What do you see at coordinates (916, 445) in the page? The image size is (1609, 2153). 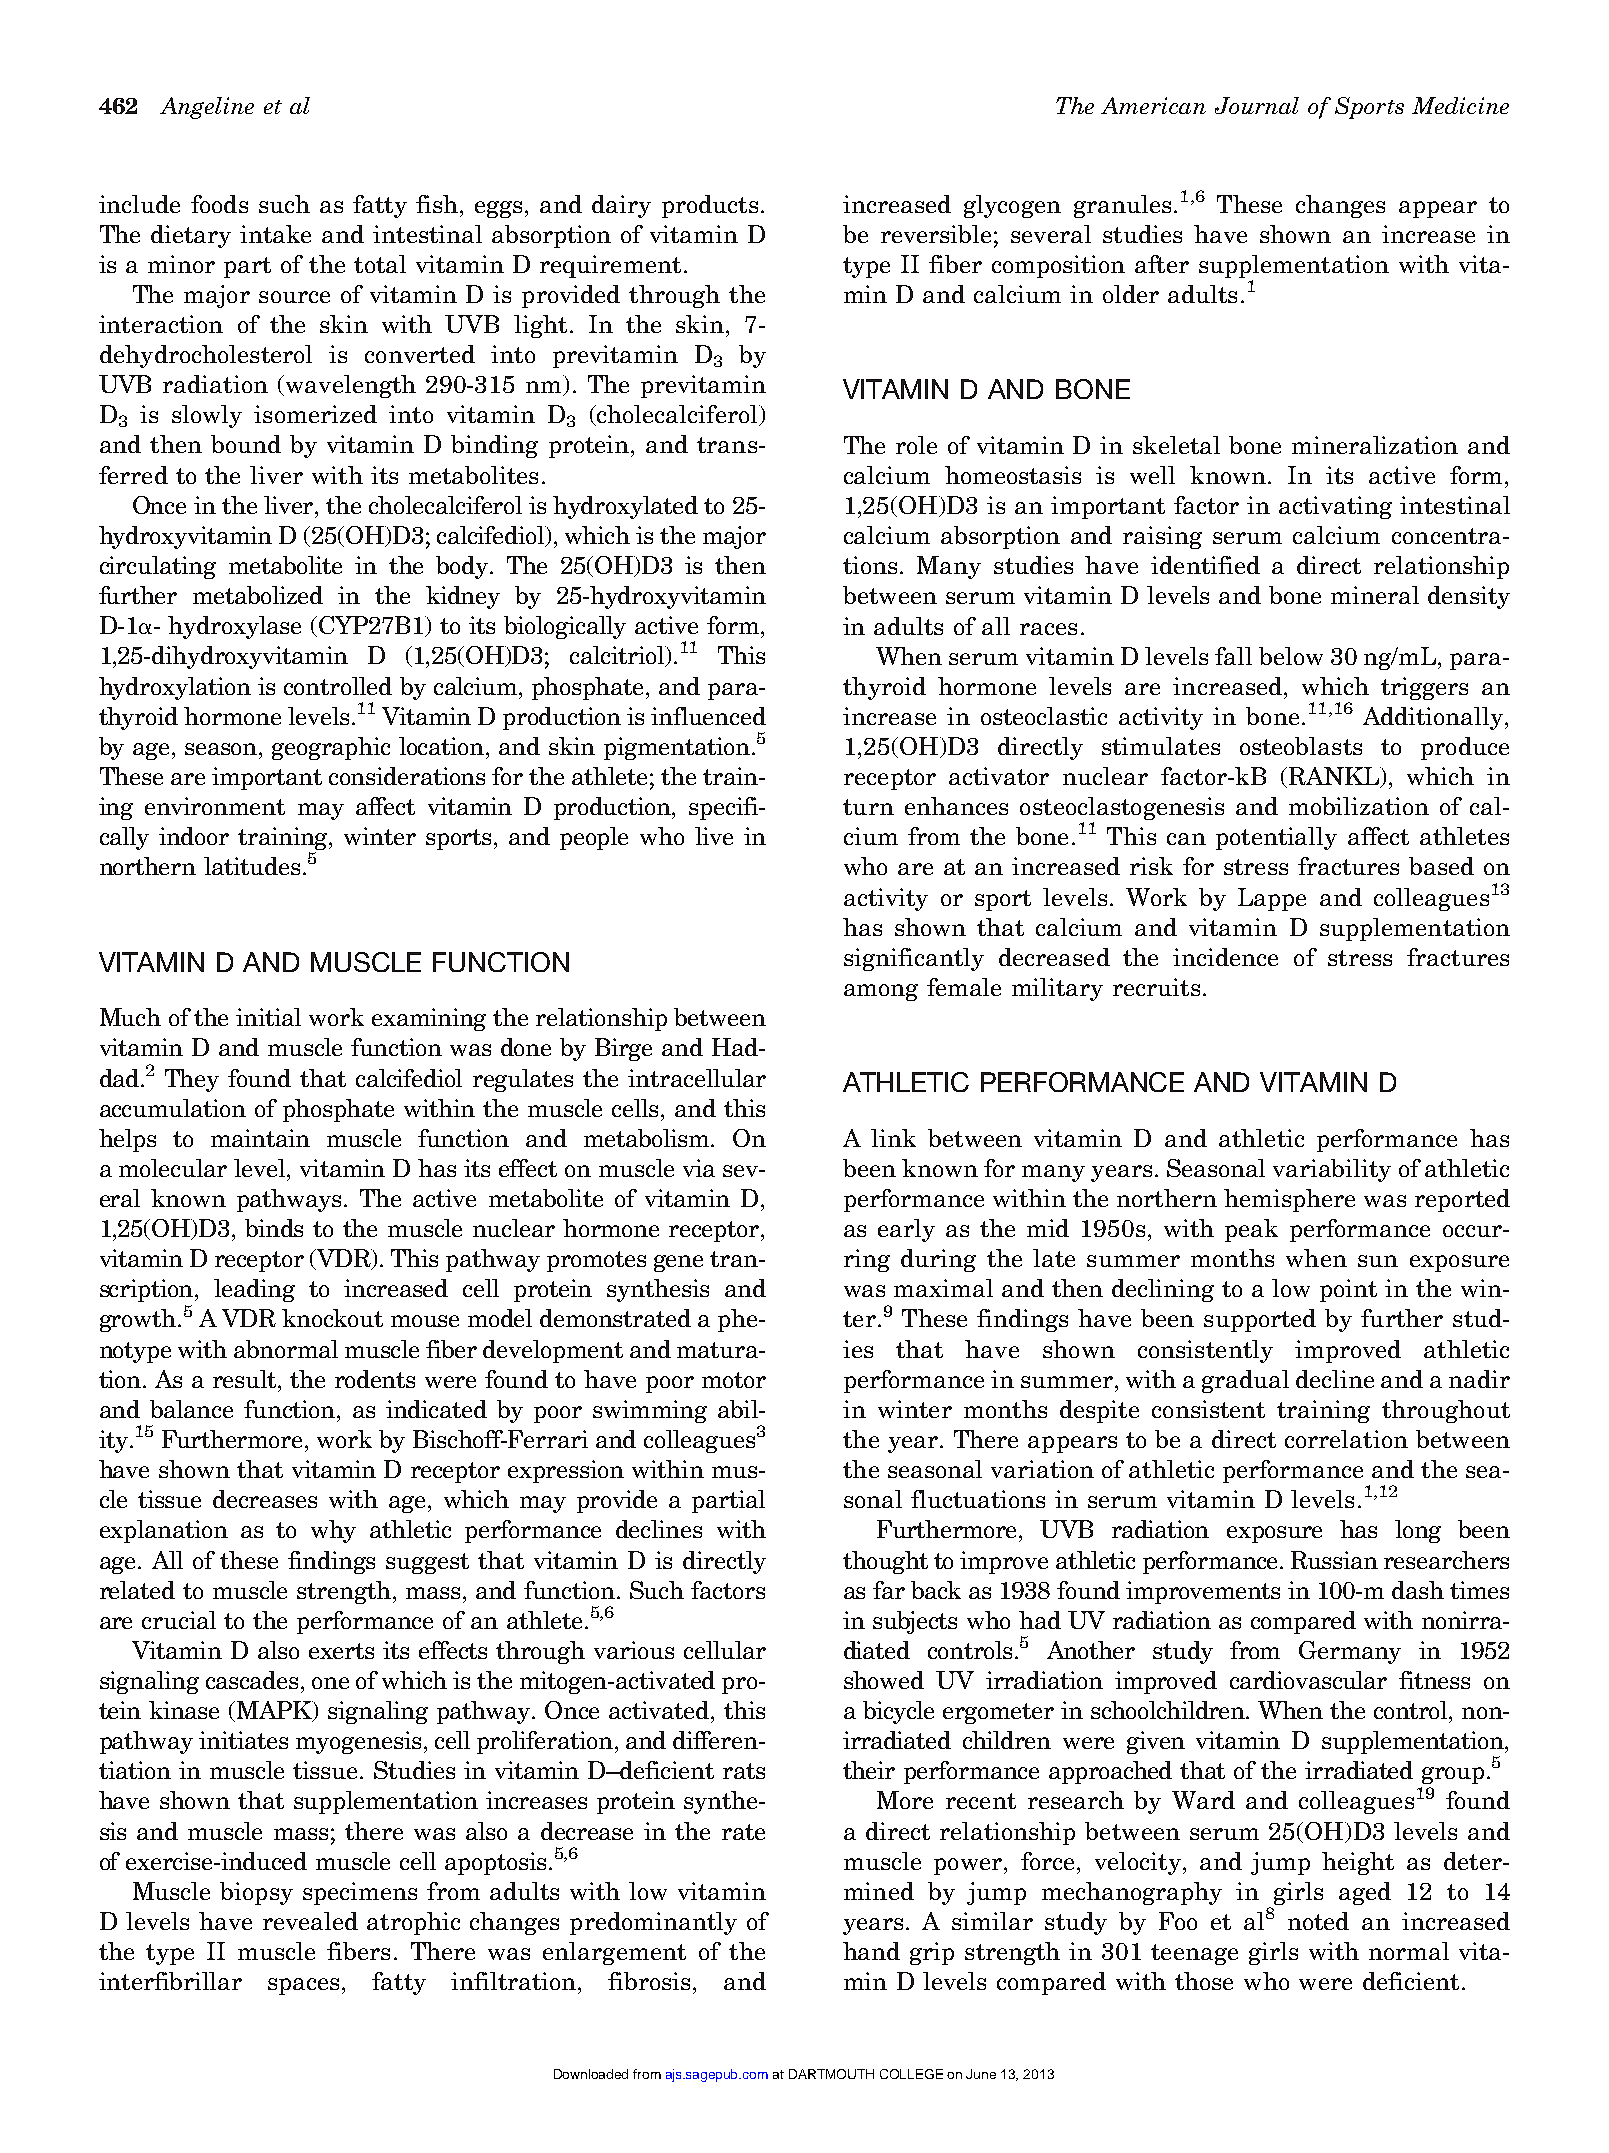 I see `role` at bounding box center [916, 445].
